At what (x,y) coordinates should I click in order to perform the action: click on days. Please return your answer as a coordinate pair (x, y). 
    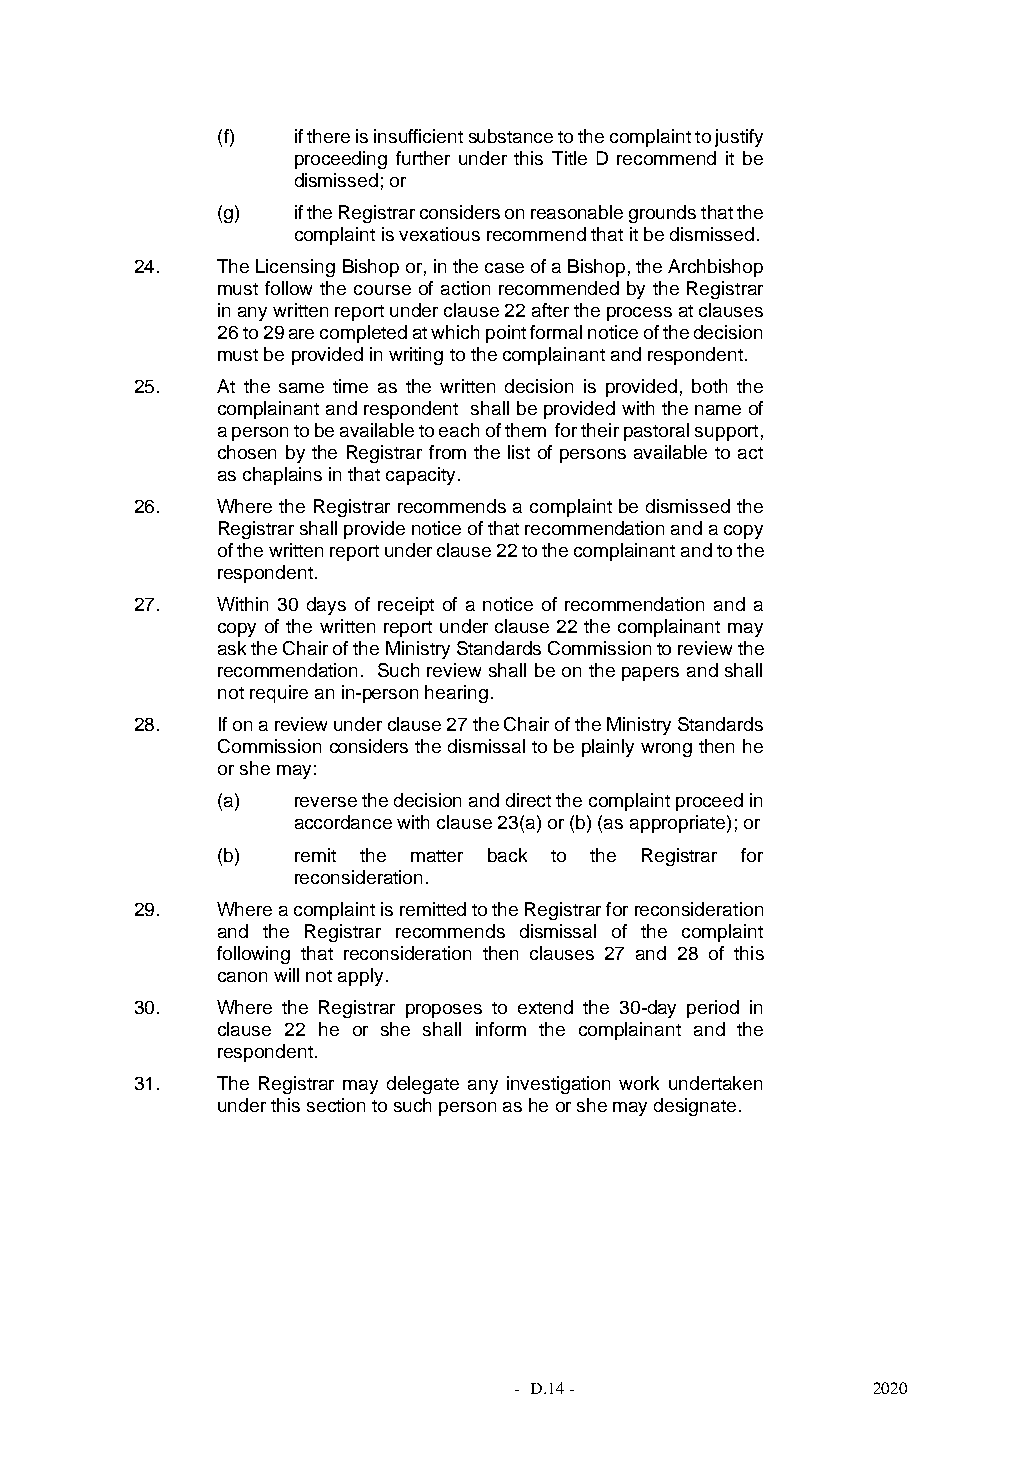
    Looking at the image, I should click on (326, 606).
